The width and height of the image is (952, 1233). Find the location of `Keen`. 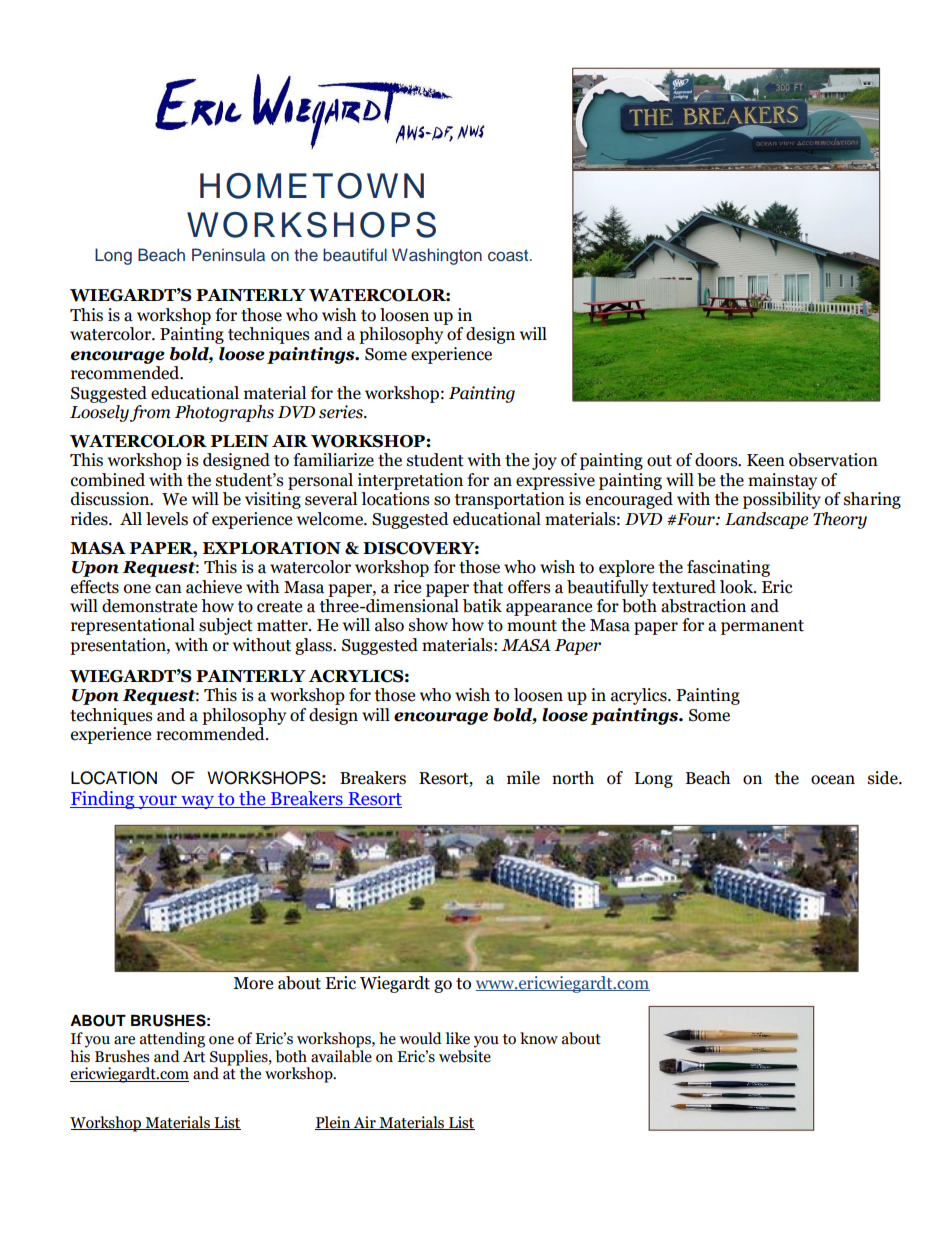

Keen is located at coordinates (766, 460).
